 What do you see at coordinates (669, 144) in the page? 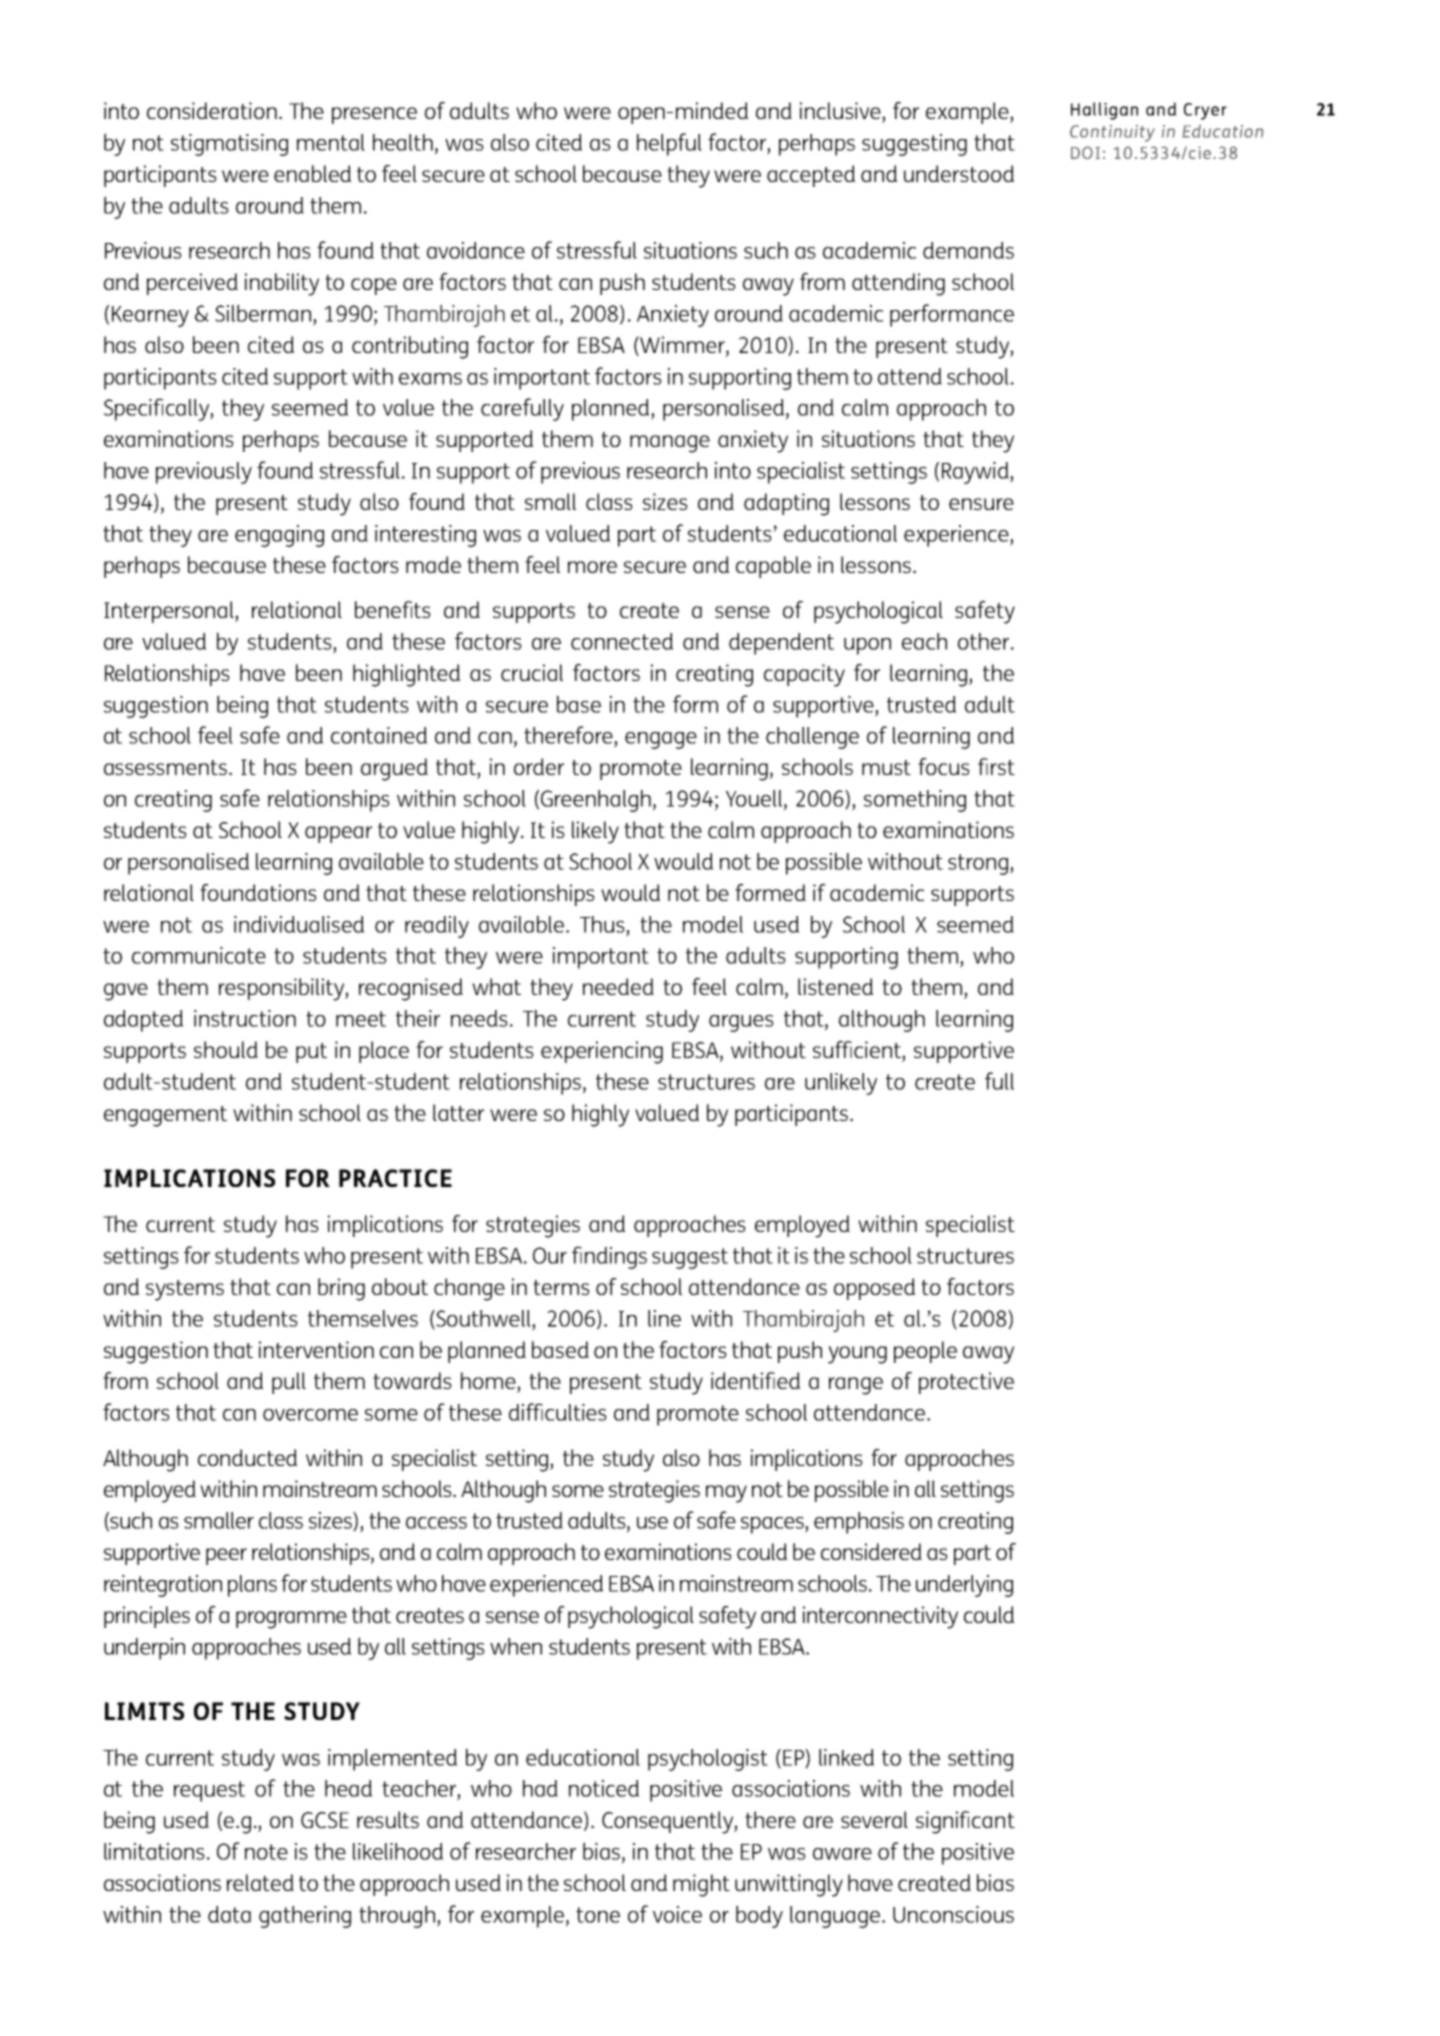
I see `helpful` at bounding box center [669, 144].
